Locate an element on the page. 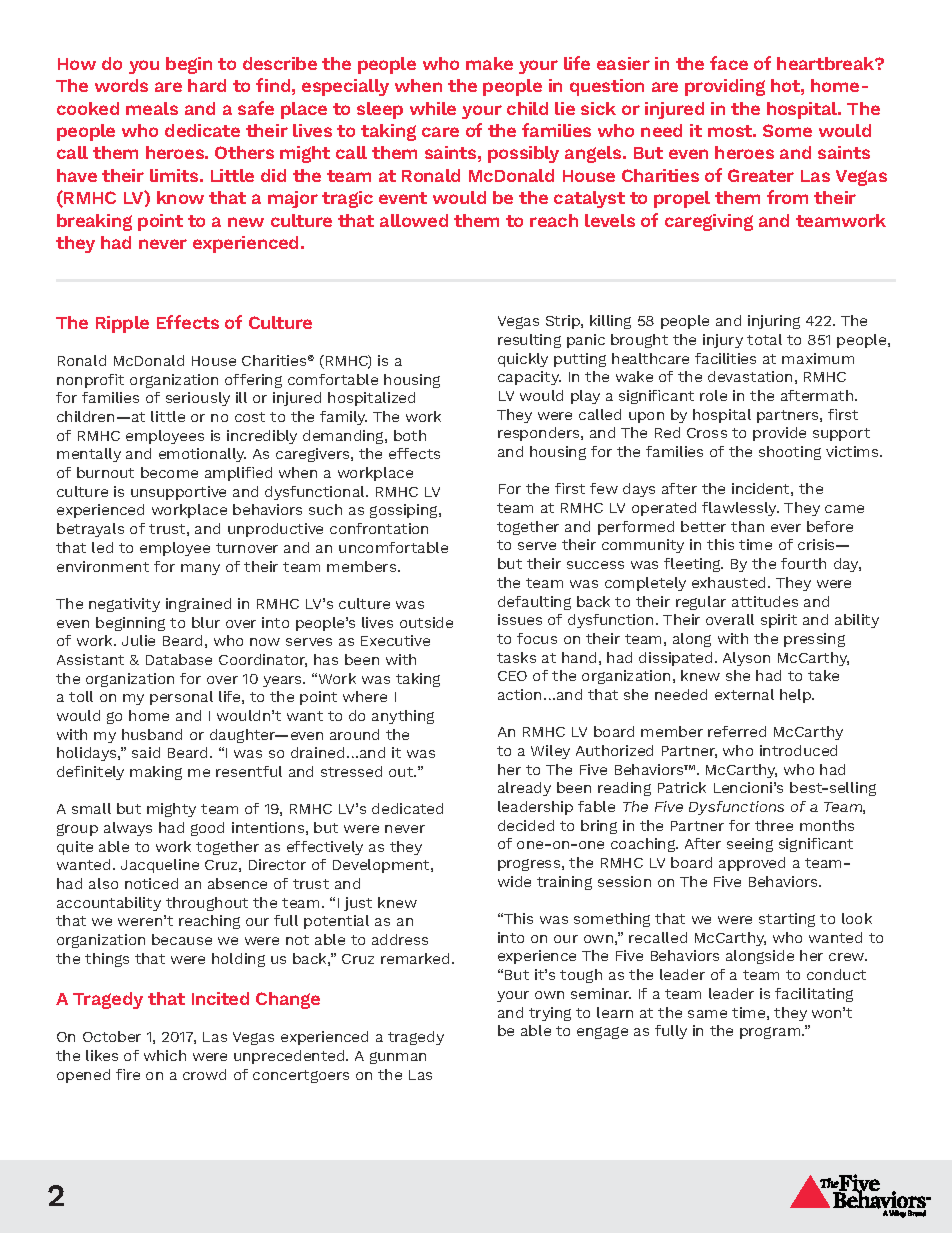  which is located at coordinates (165, 1055).
